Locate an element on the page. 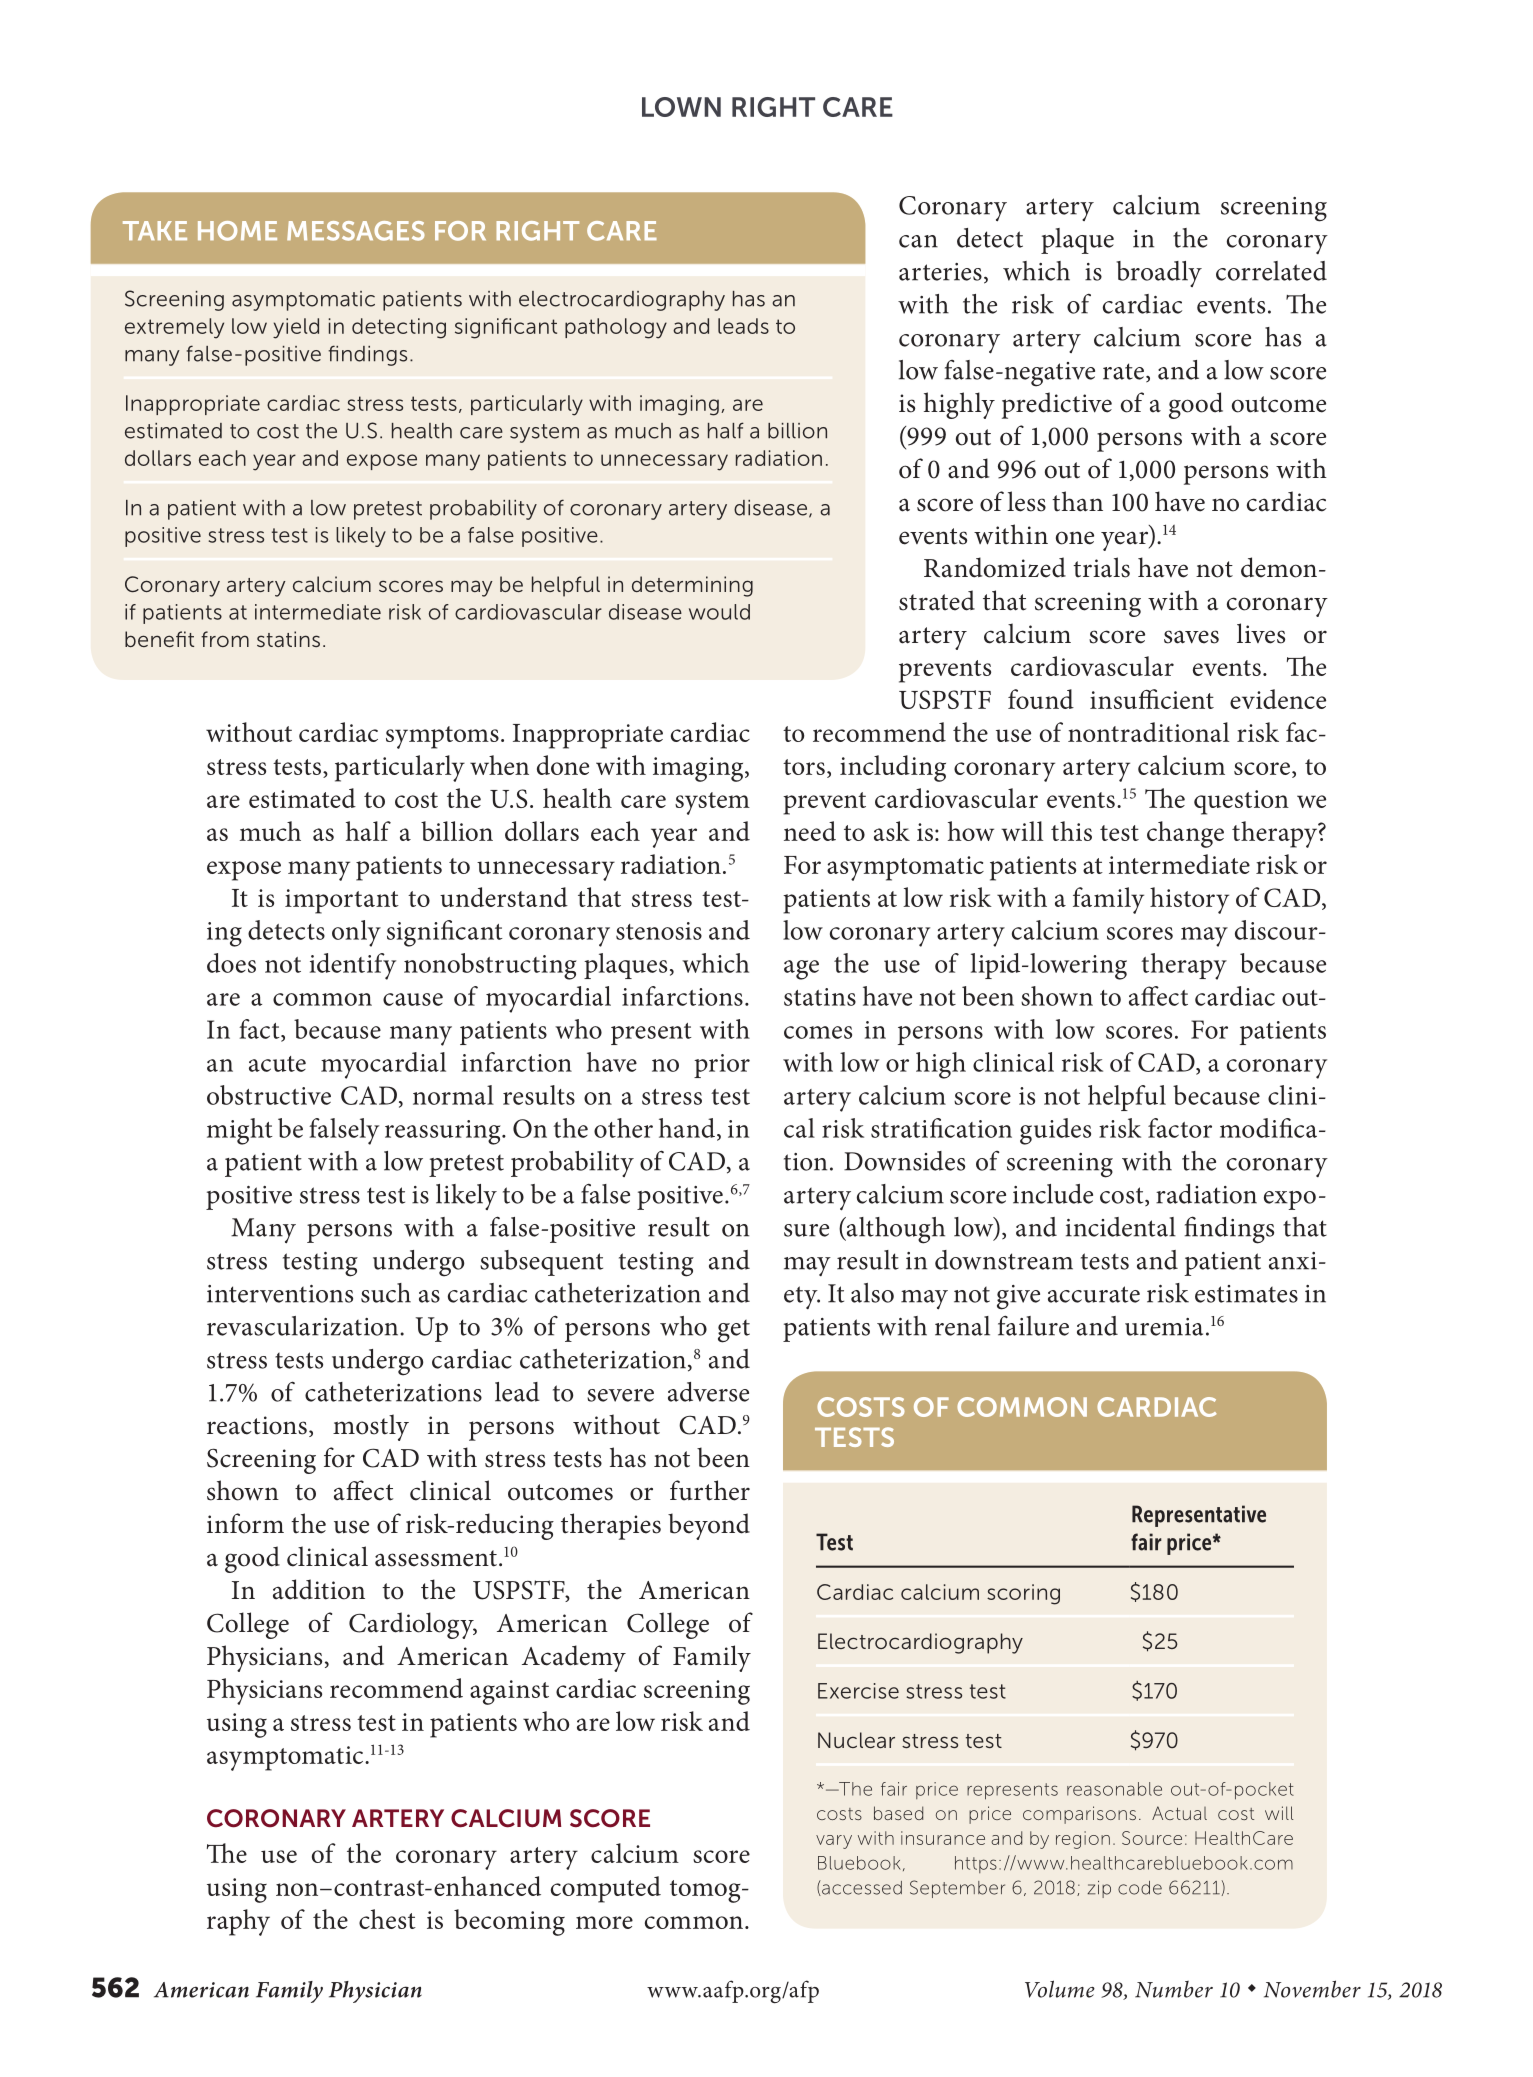 The image size is (1533, 2077). need is located at coordinates (810, 831).
